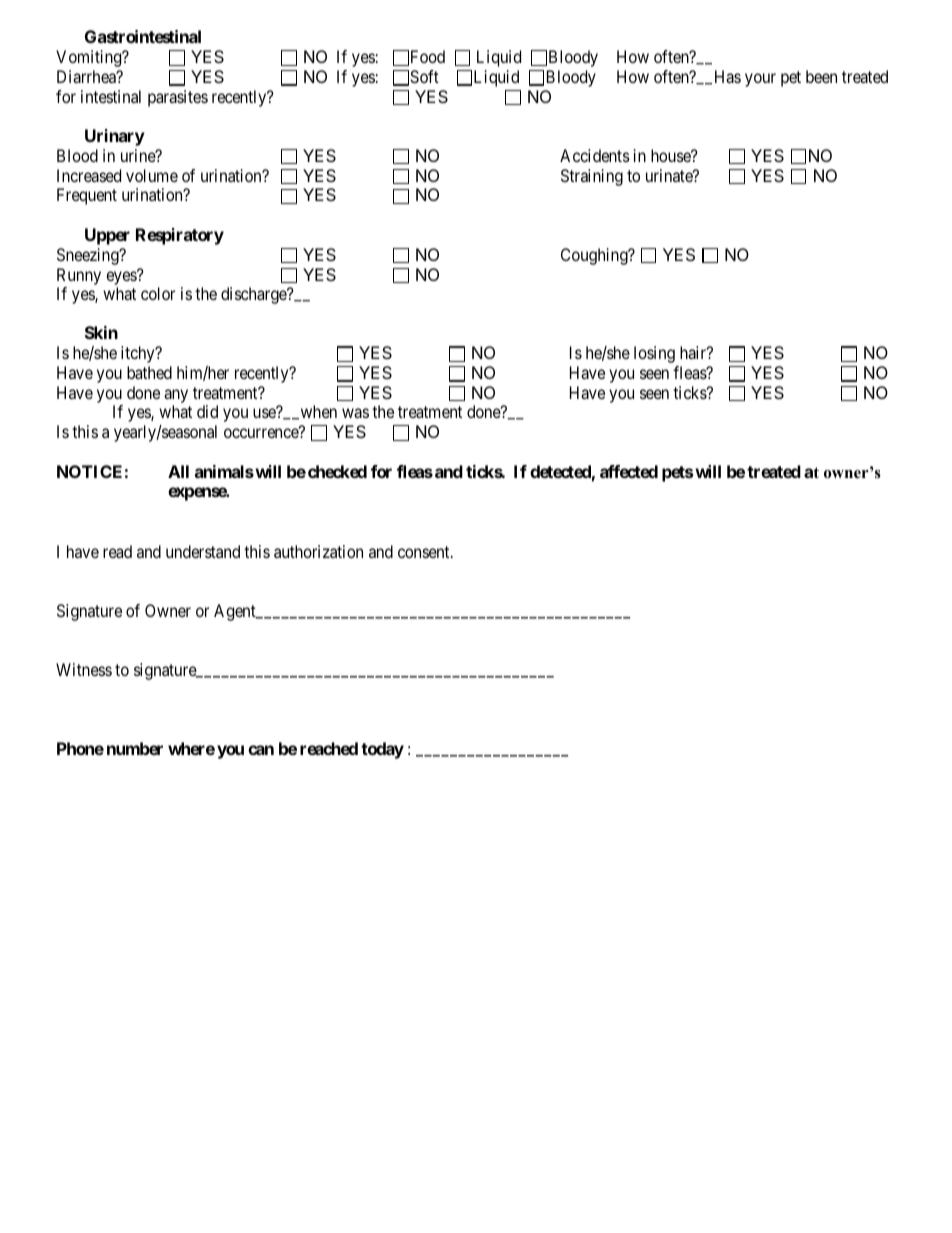 This screenshot has height=1233, width=952. What do you see at coordinates (178, 98) in the screenshot?
I see `parasites` at bounding box center [178, 98].
